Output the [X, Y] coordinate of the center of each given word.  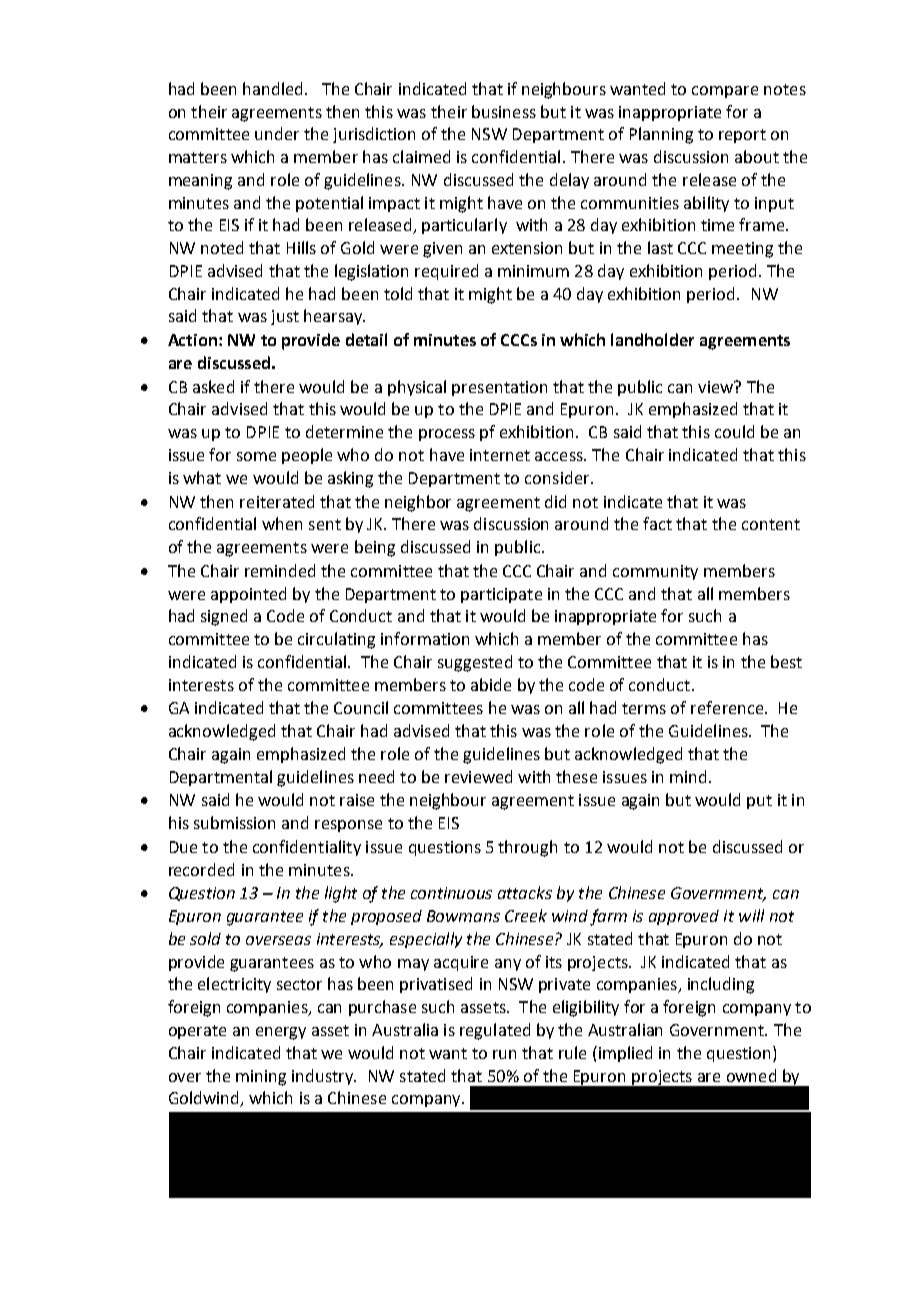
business [504, 111]
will [751, 915]
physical [417, 388]
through [527, 848]
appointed [248, 595]
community [655, 572]
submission [234, 822]
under [277, 133]
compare [725, 92]
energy [281, 1033]
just [285, 317]
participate [501, 595]
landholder [652, 339]
